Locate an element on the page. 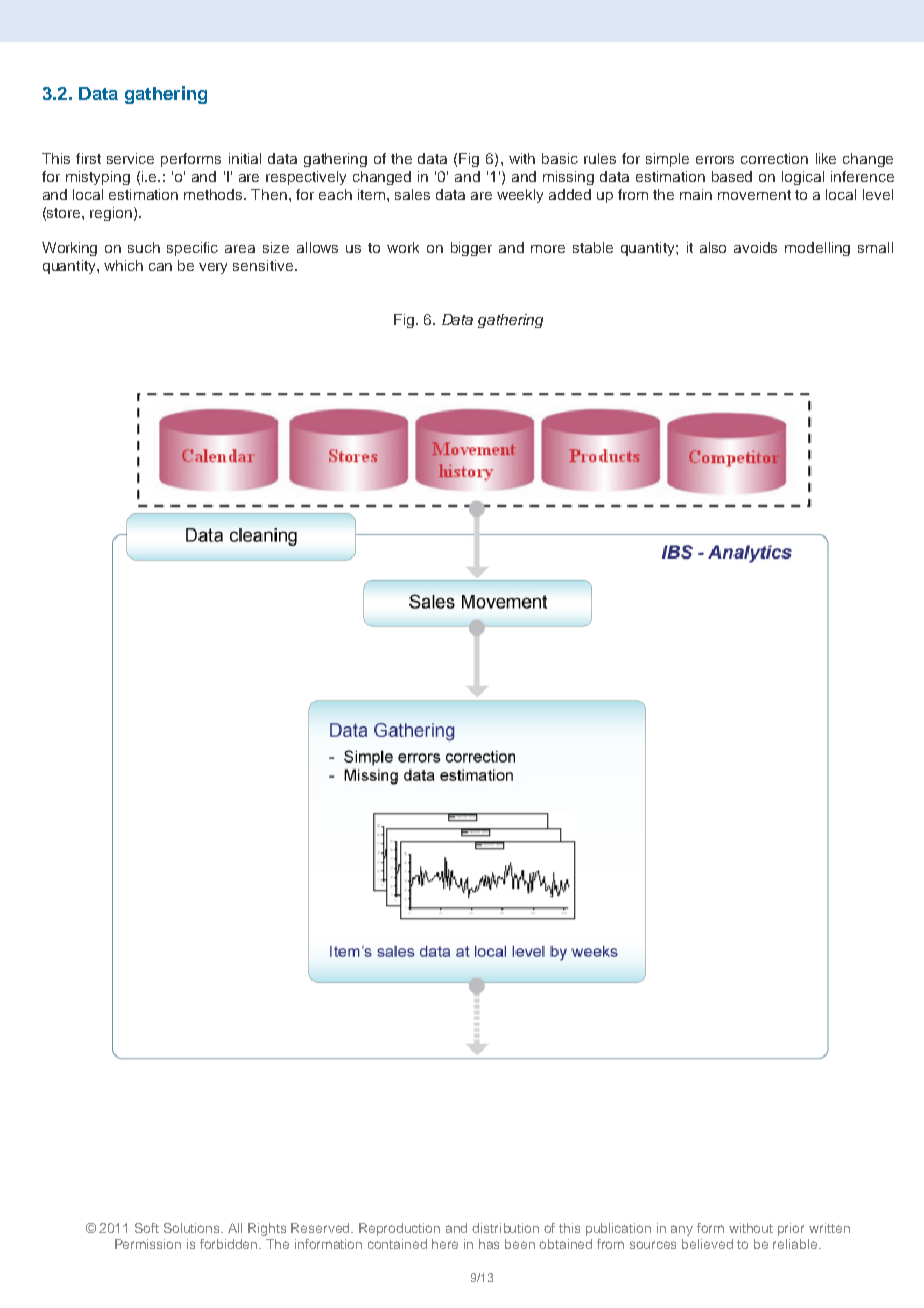 This page has width=924, height=1308. Soft is located at coordinates (147, 1228).
